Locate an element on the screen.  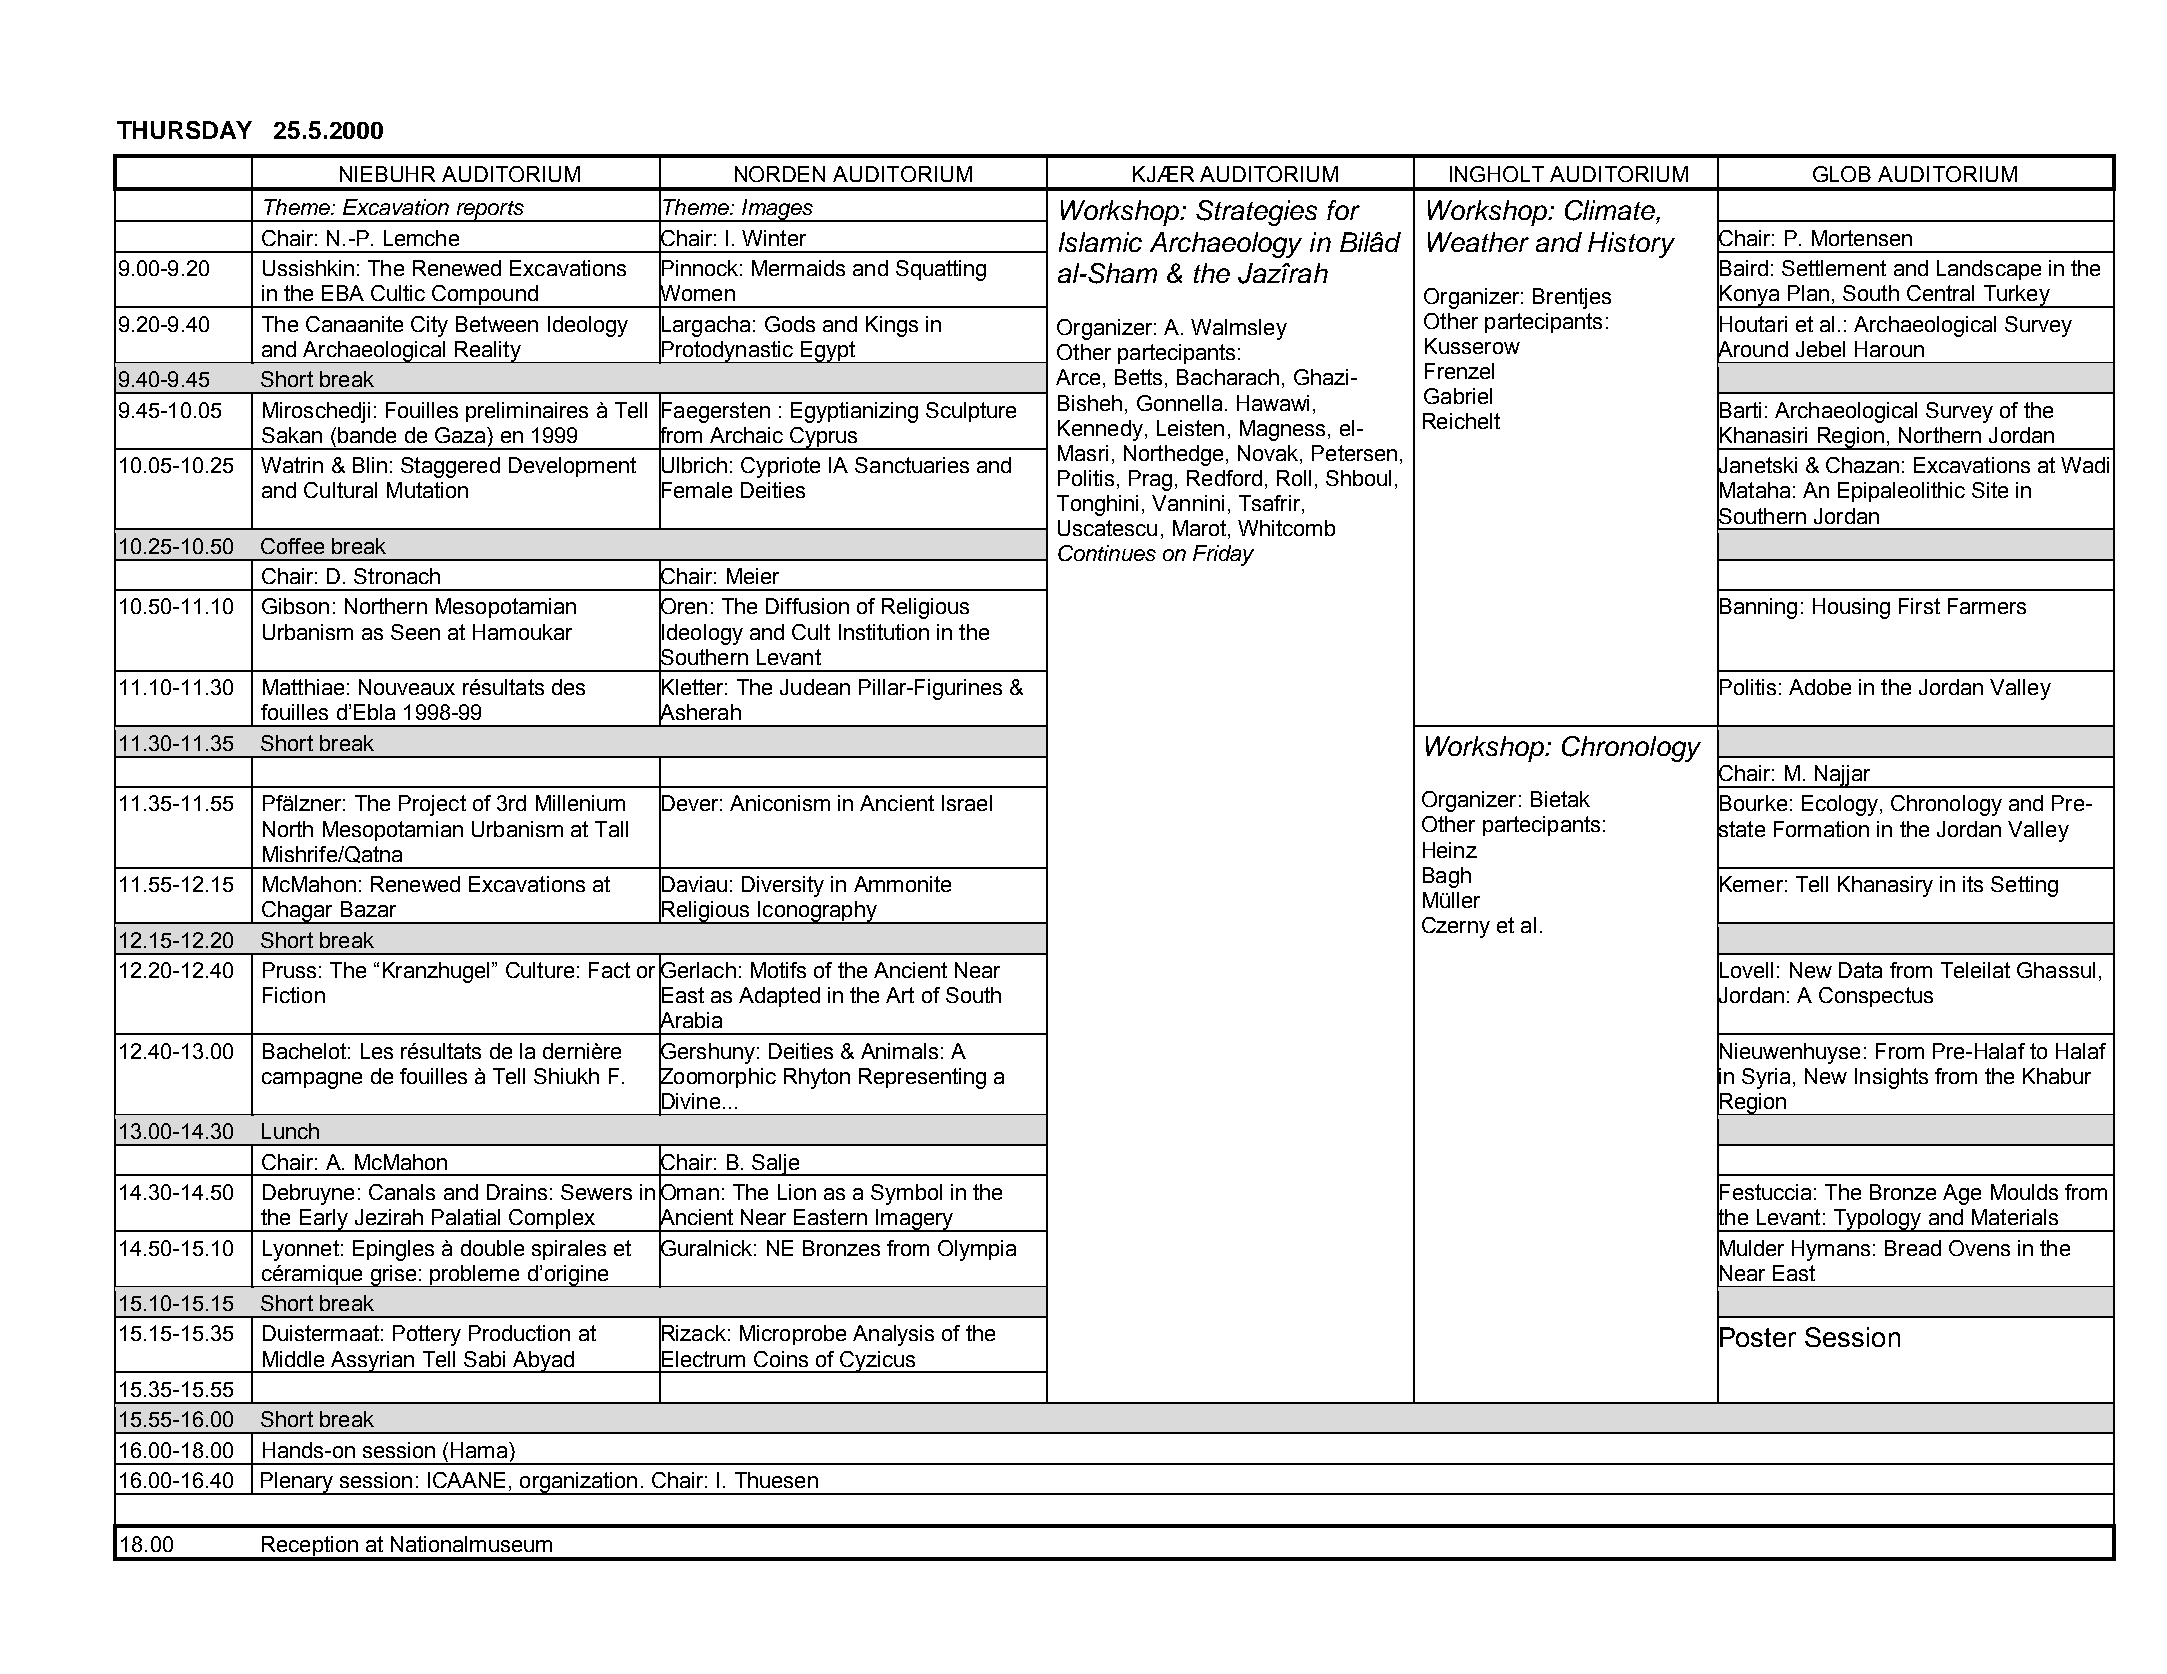
Animals is located at coordinates (899, 1051).
